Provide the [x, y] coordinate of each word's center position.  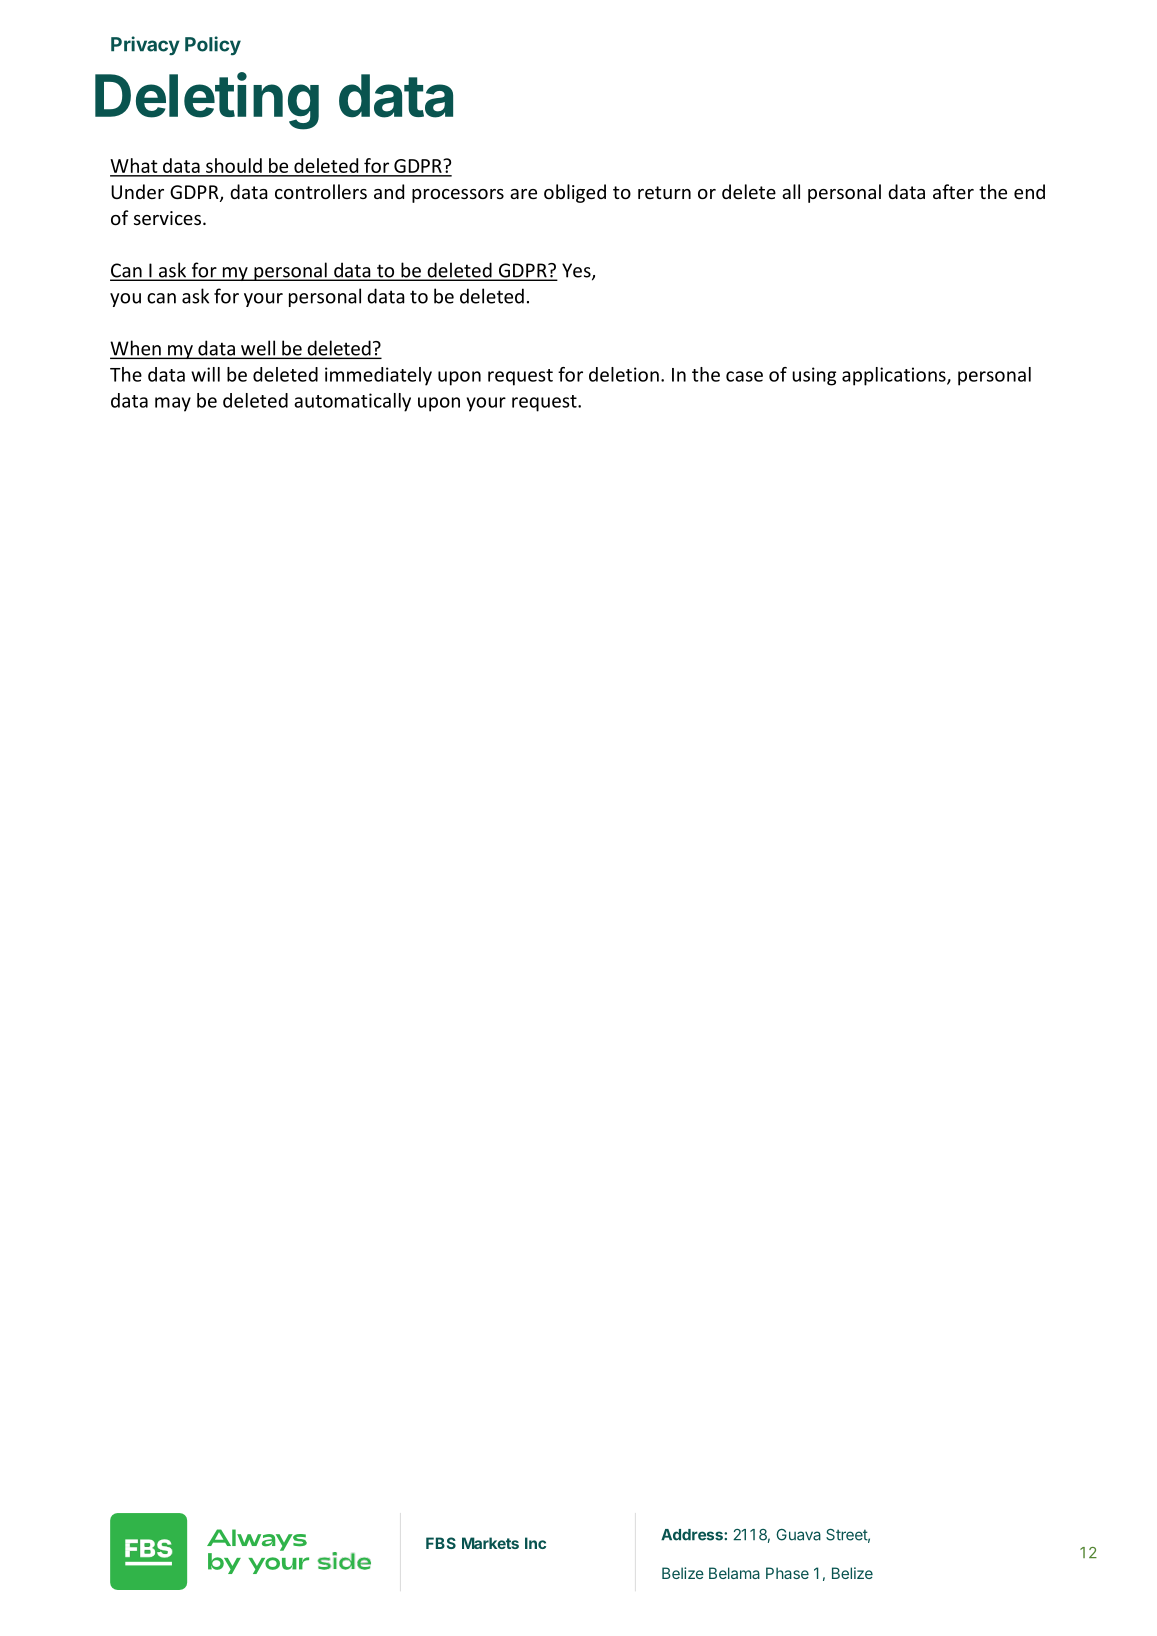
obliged [575, 193]
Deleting [207, 101]
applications [895, 376]
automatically [352, 402]
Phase [787, 1573]
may [173, 404]
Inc [535, 1543]
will [205, 374]
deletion [624, 374]
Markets [490, 1543]
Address [693, 1535]
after [953, 191]
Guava [798, 1535]
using [814, 376]
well [258, 349]
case [744, 376]
